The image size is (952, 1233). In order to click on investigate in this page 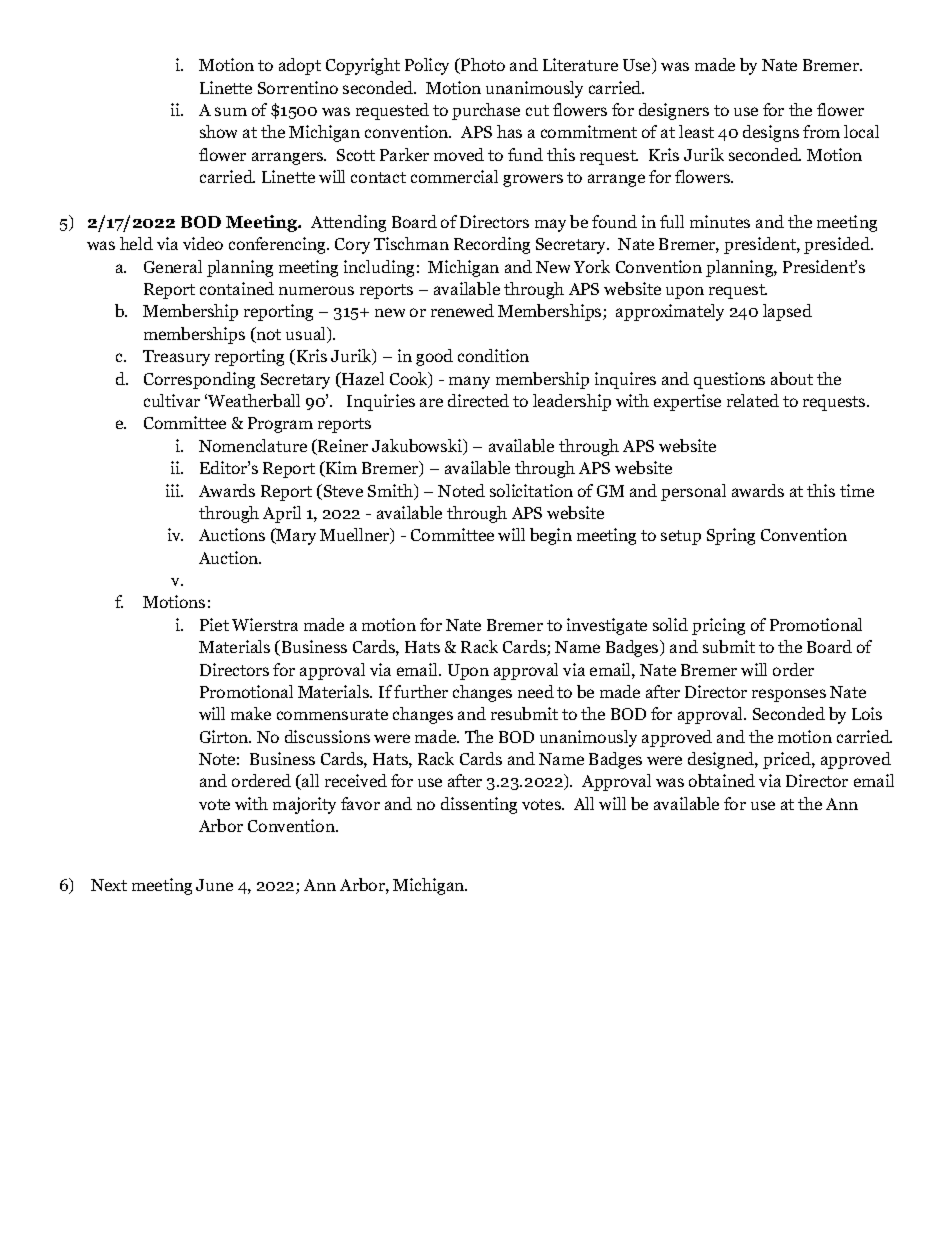, I will do `click(607, 626)`.
